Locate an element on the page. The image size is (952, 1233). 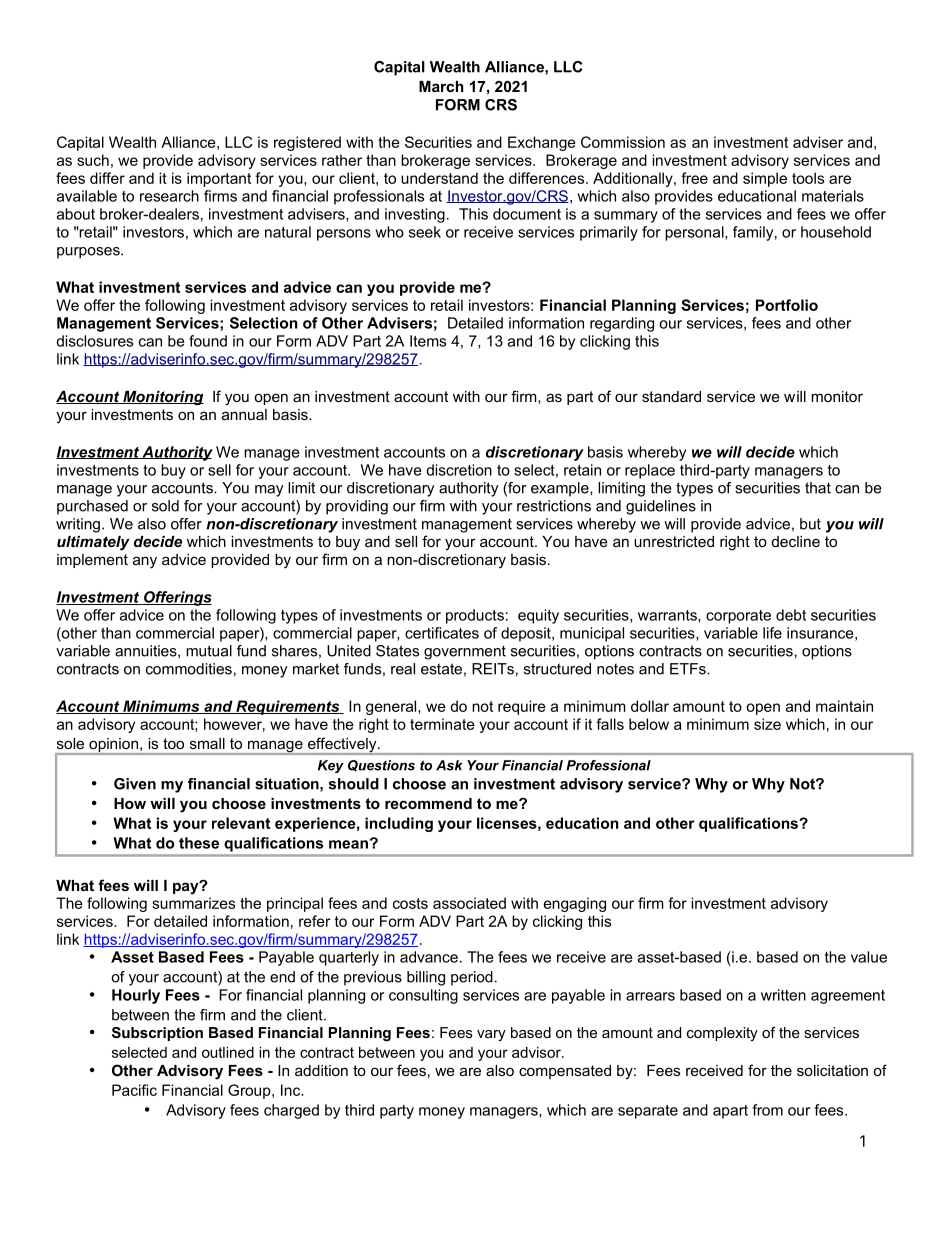
Ask is located at coordinates (449, 765).
